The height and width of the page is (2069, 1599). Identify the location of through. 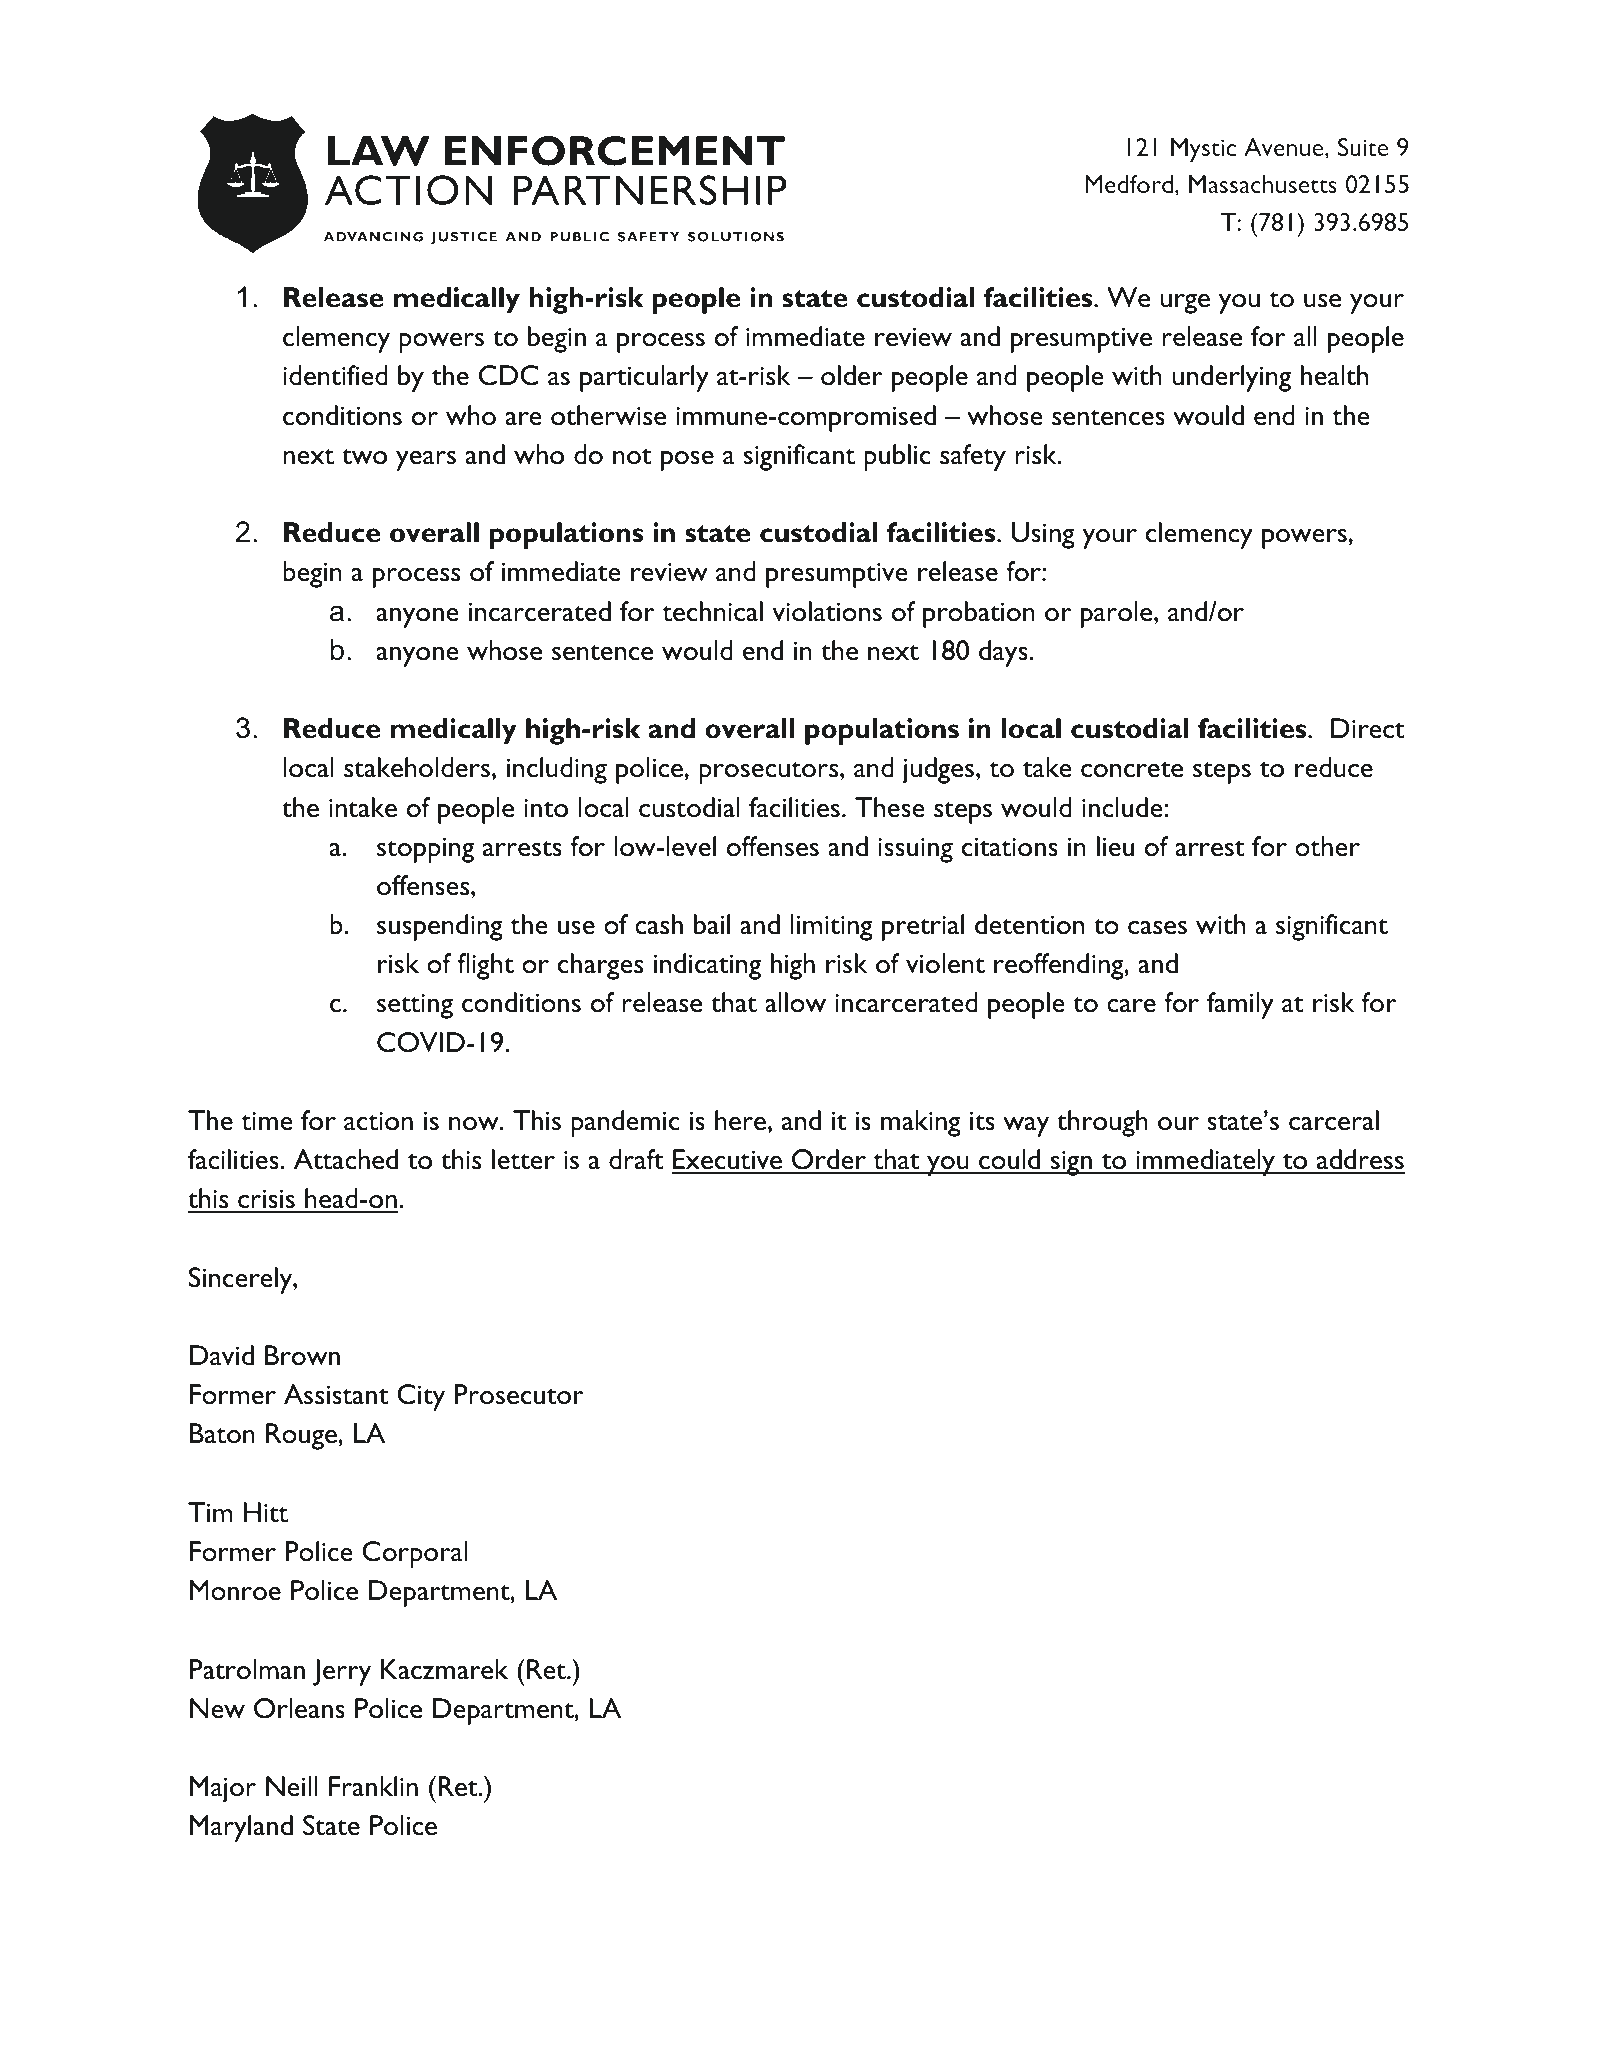
(1102, 1123).
